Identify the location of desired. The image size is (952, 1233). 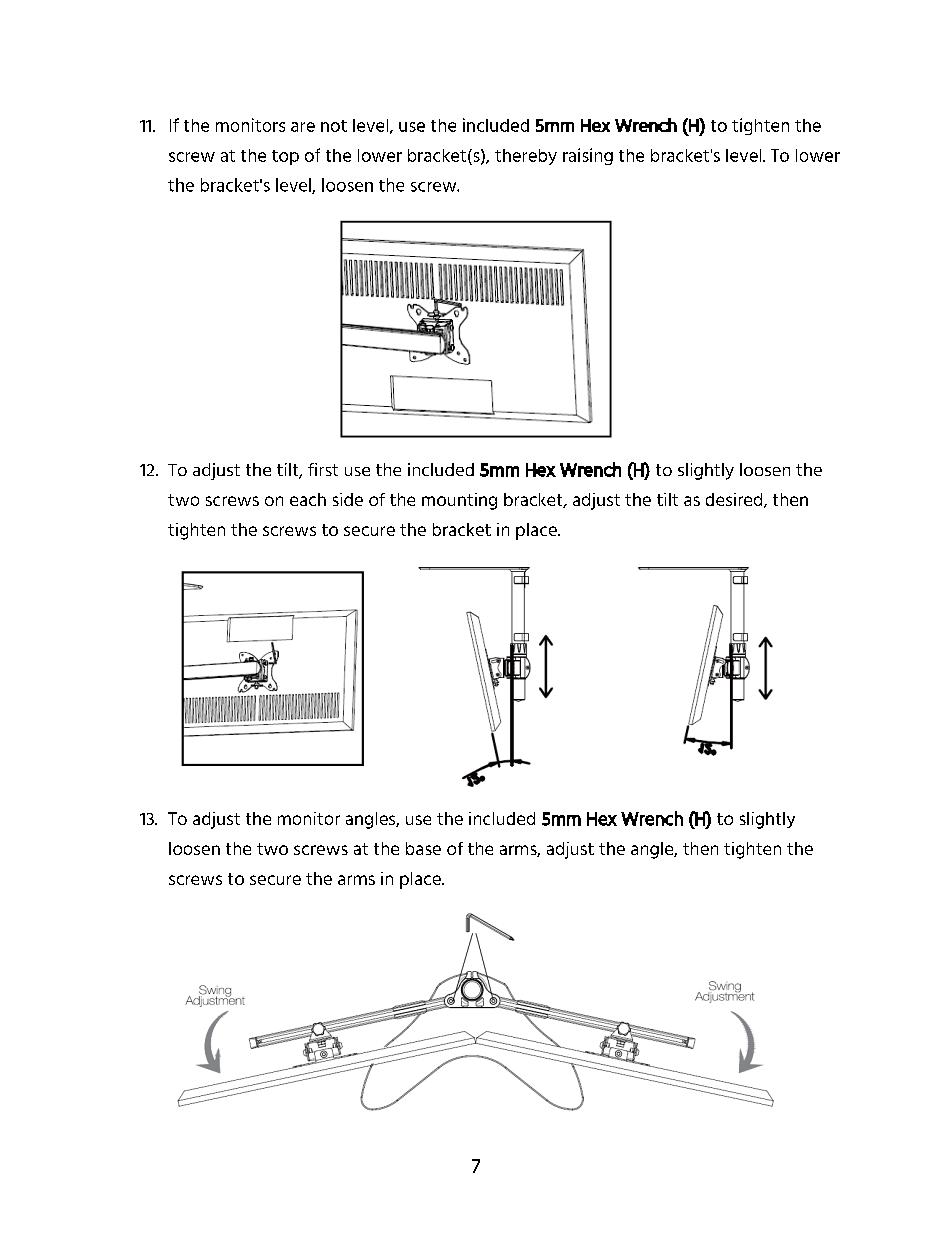
(735, 500).
